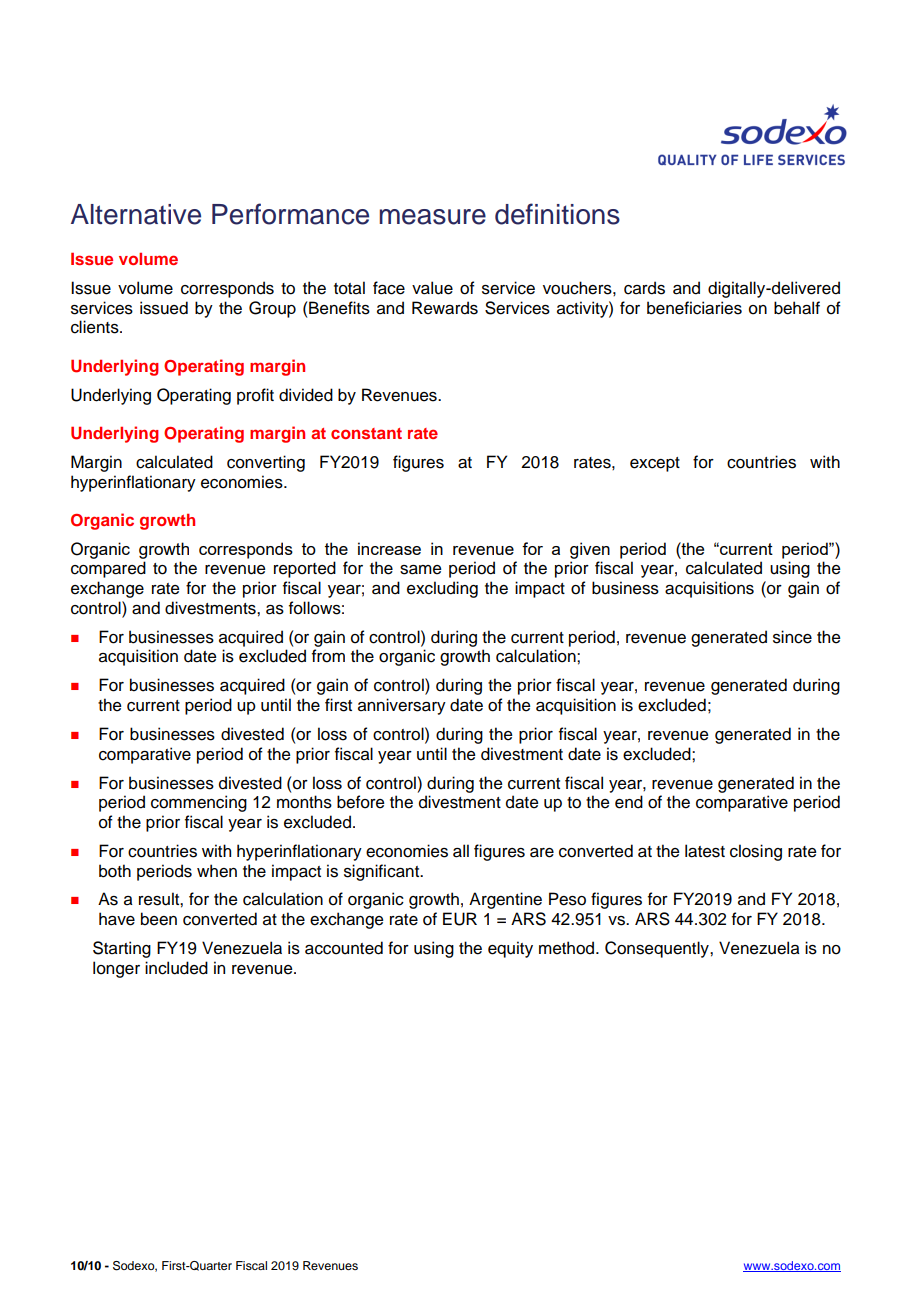 This page has height=1308, width=924. Describe the element at coordinates (644, 288) in the page. I see `cards` at that location.
